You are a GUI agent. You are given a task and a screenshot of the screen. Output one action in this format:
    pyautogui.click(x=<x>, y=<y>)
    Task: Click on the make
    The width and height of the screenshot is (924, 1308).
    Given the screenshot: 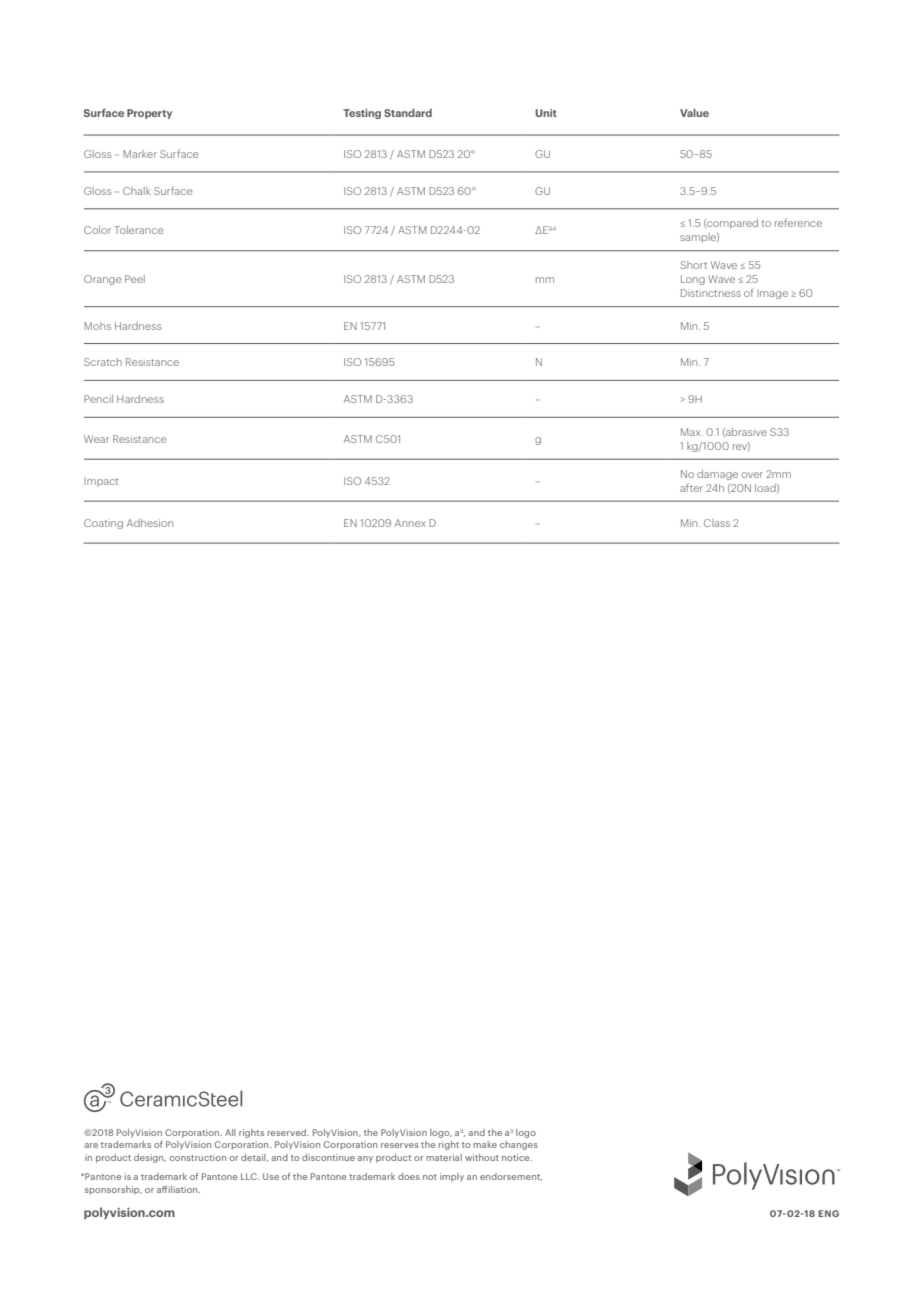 What is the action you would take?
    pyautogui.click(x=485, y=1144)
